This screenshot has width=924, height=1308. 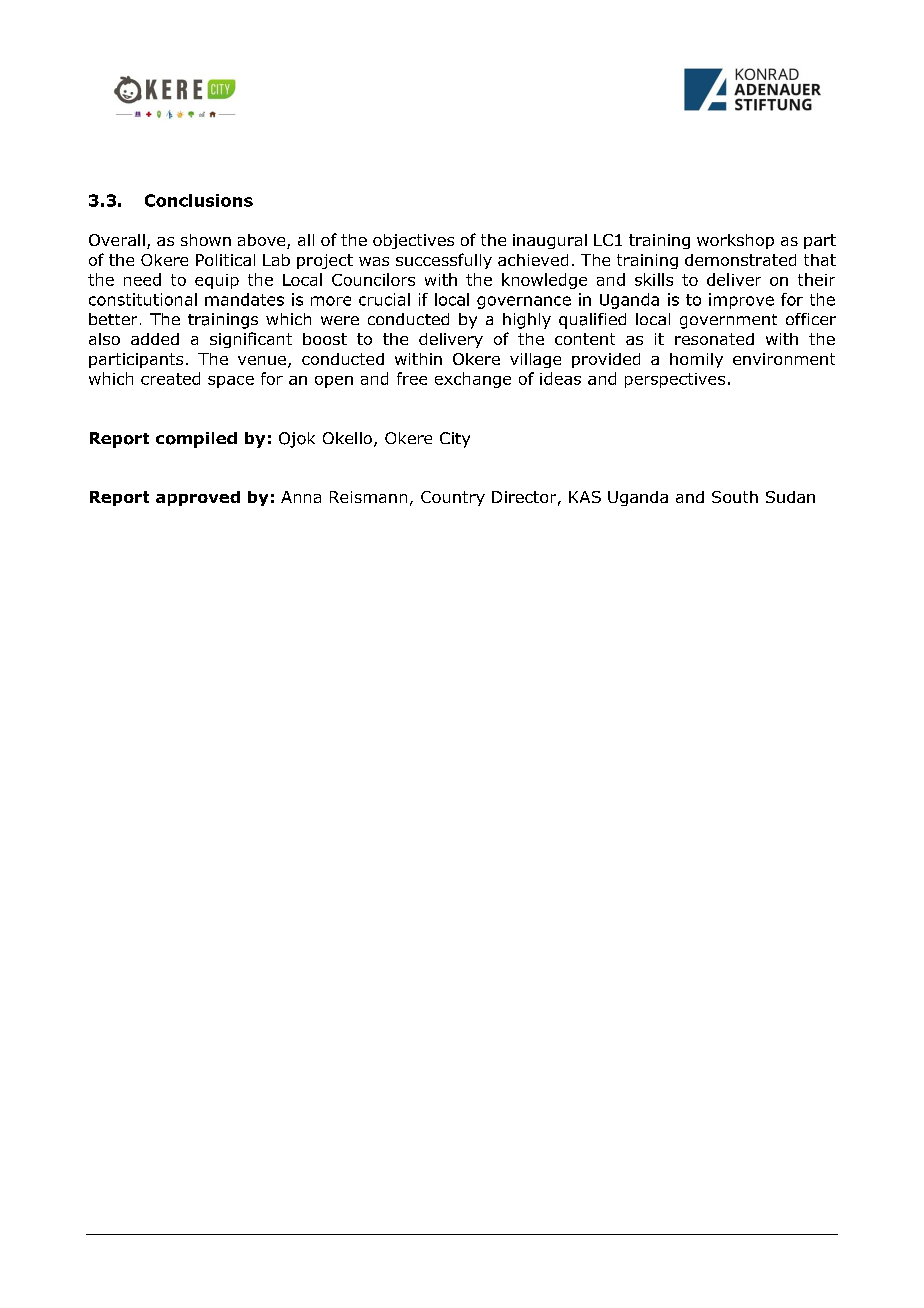 I want to click on space, so click(x=231, y=382).
